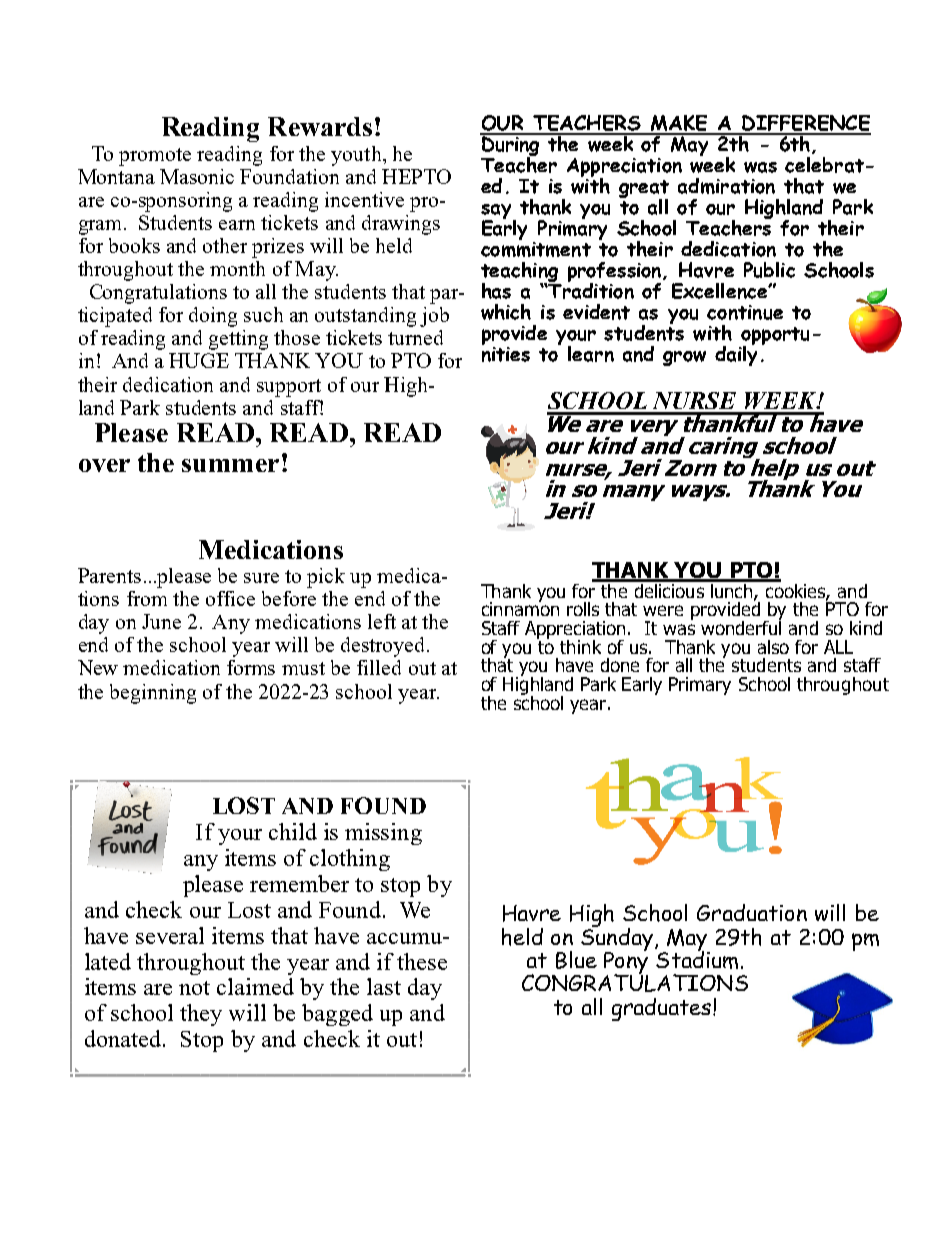 The width and height of the document is (952, 1233). Describe the element at coordinates (230, 465) in the document. I see `summer` at that location.
